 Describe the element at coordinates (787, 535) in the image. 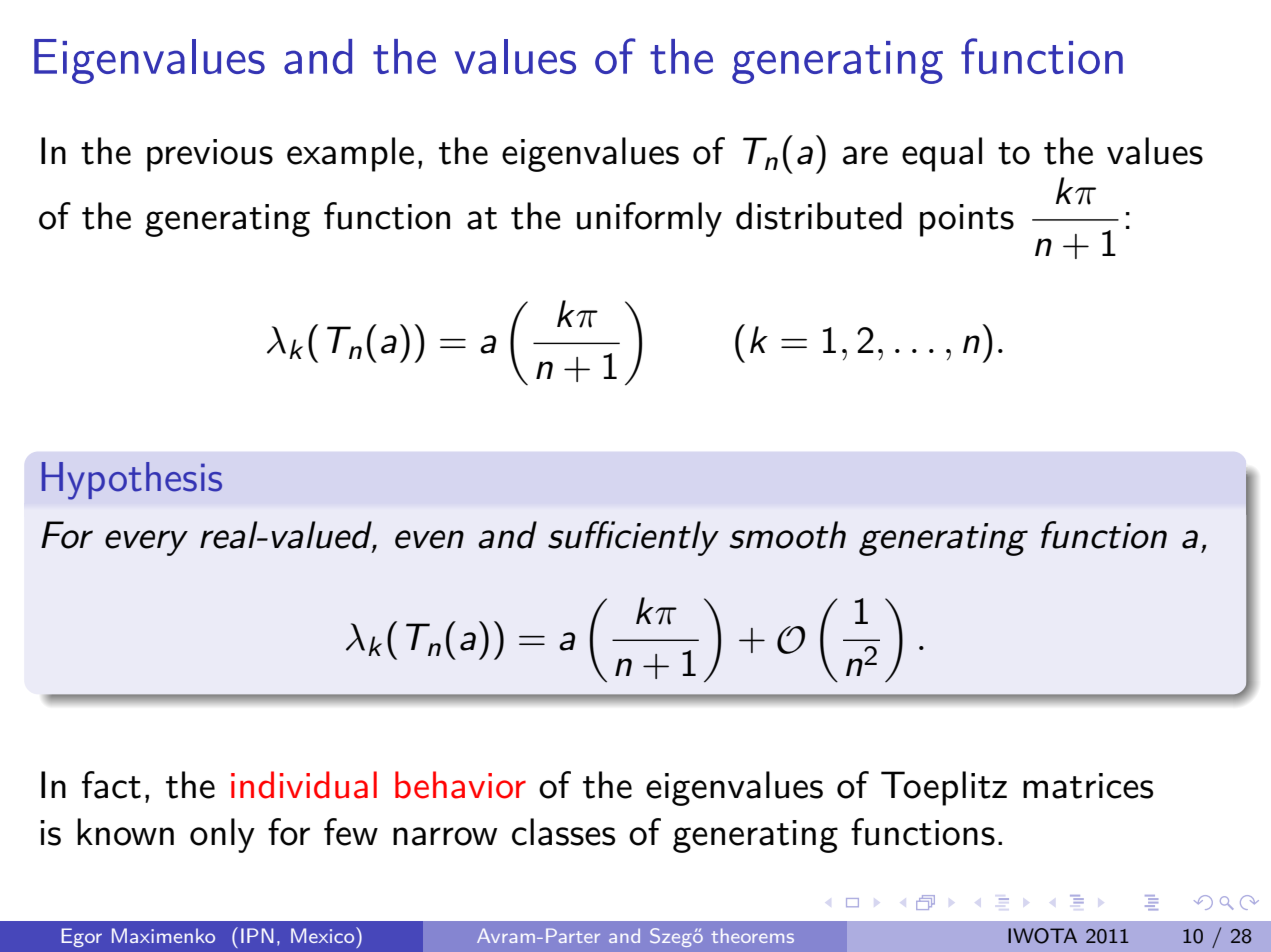

I see `smooth` at that location.
